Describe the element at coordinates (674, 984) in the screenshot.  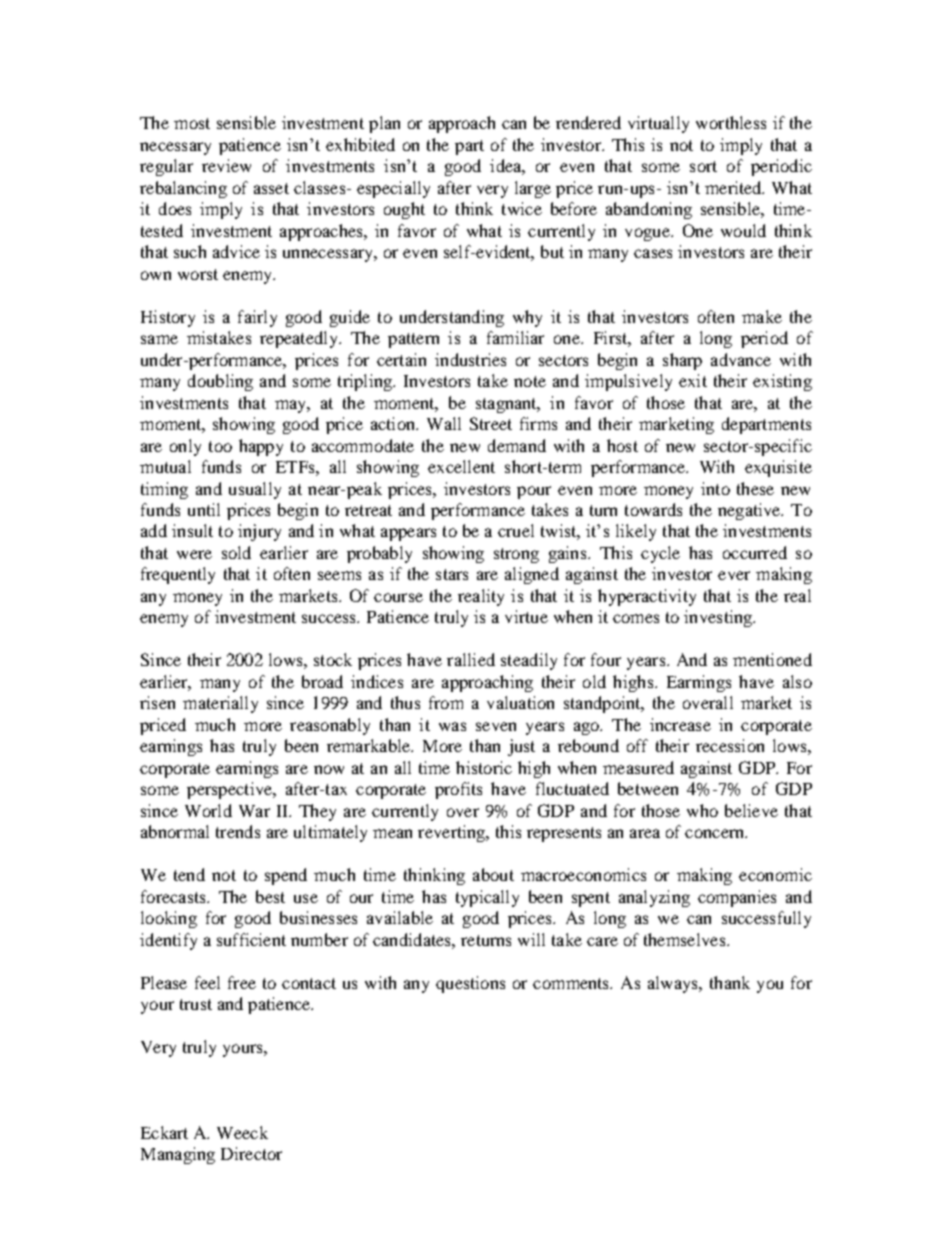
I see `always` at that location.
